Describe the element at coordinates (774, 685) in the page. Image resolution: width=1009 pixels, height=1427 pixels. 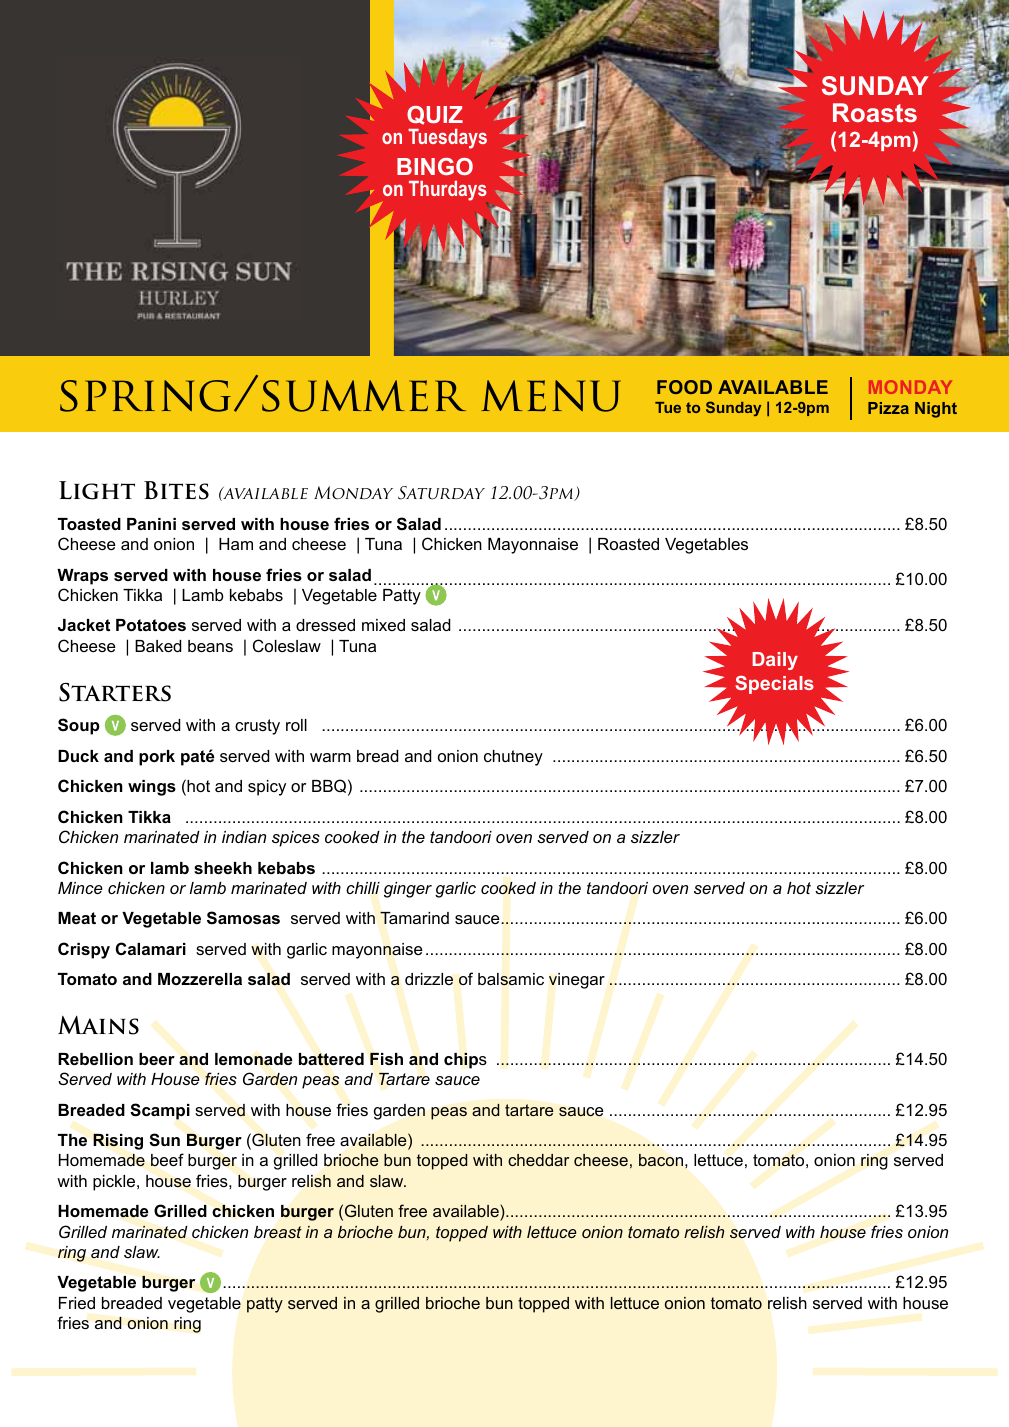
I see `Specials` at that location.
